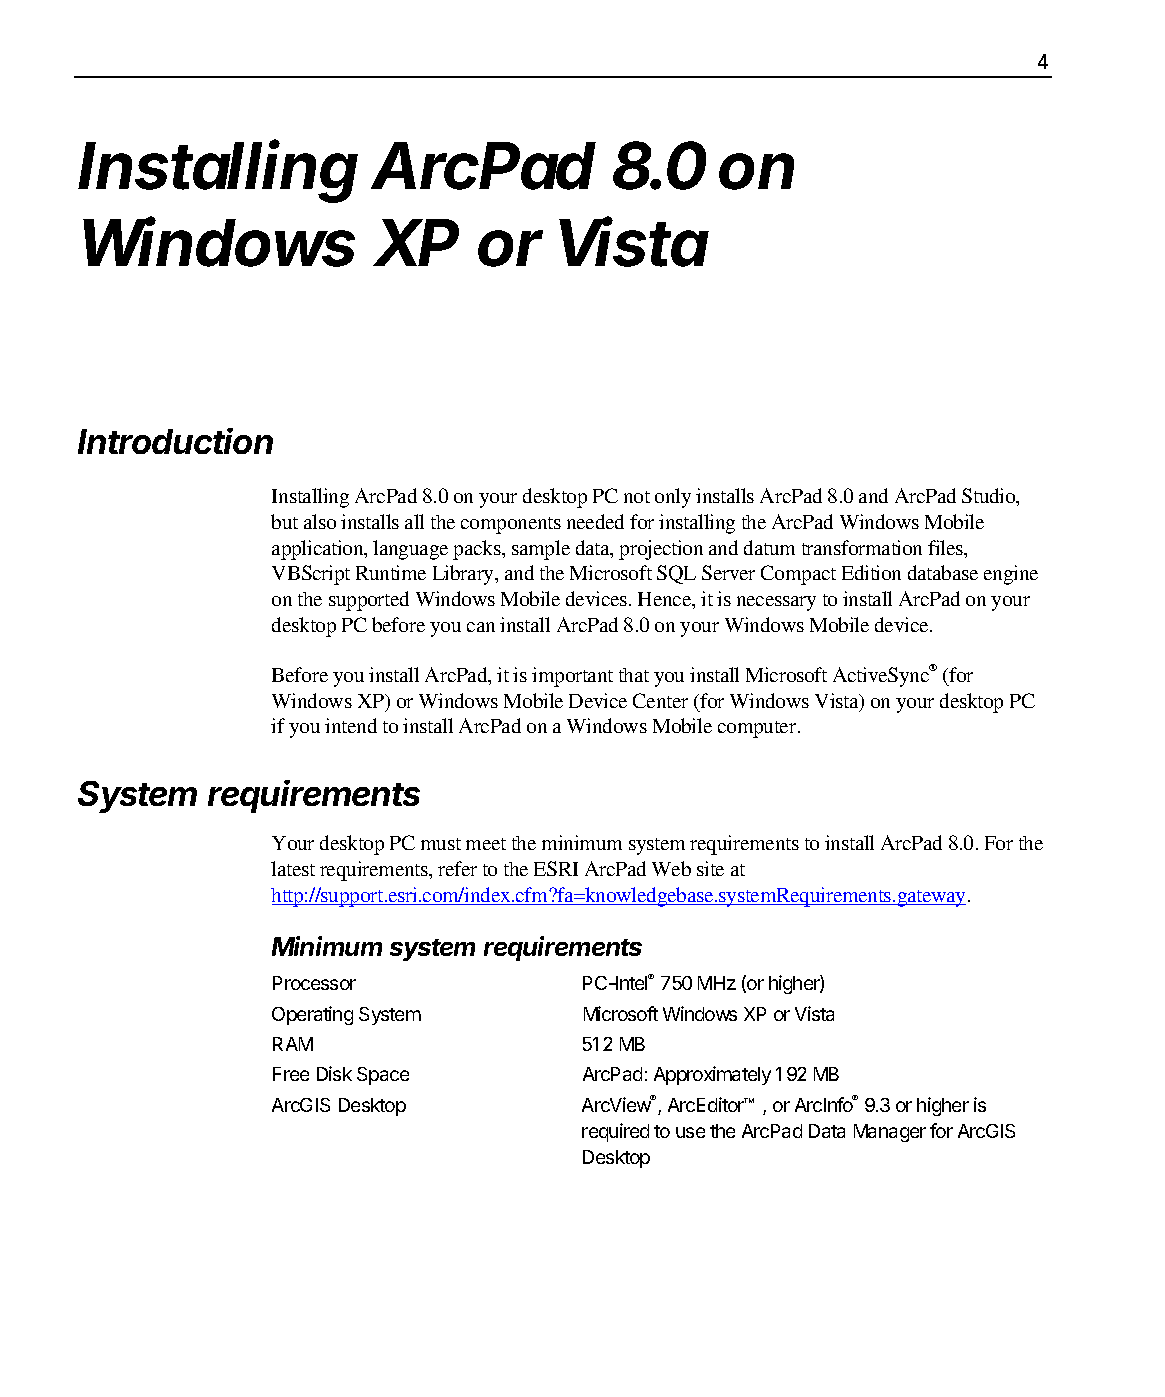  What do you see at coordinates (758, 729) in the screenshot?
I see `computer` at bounding box center [758, 729].
